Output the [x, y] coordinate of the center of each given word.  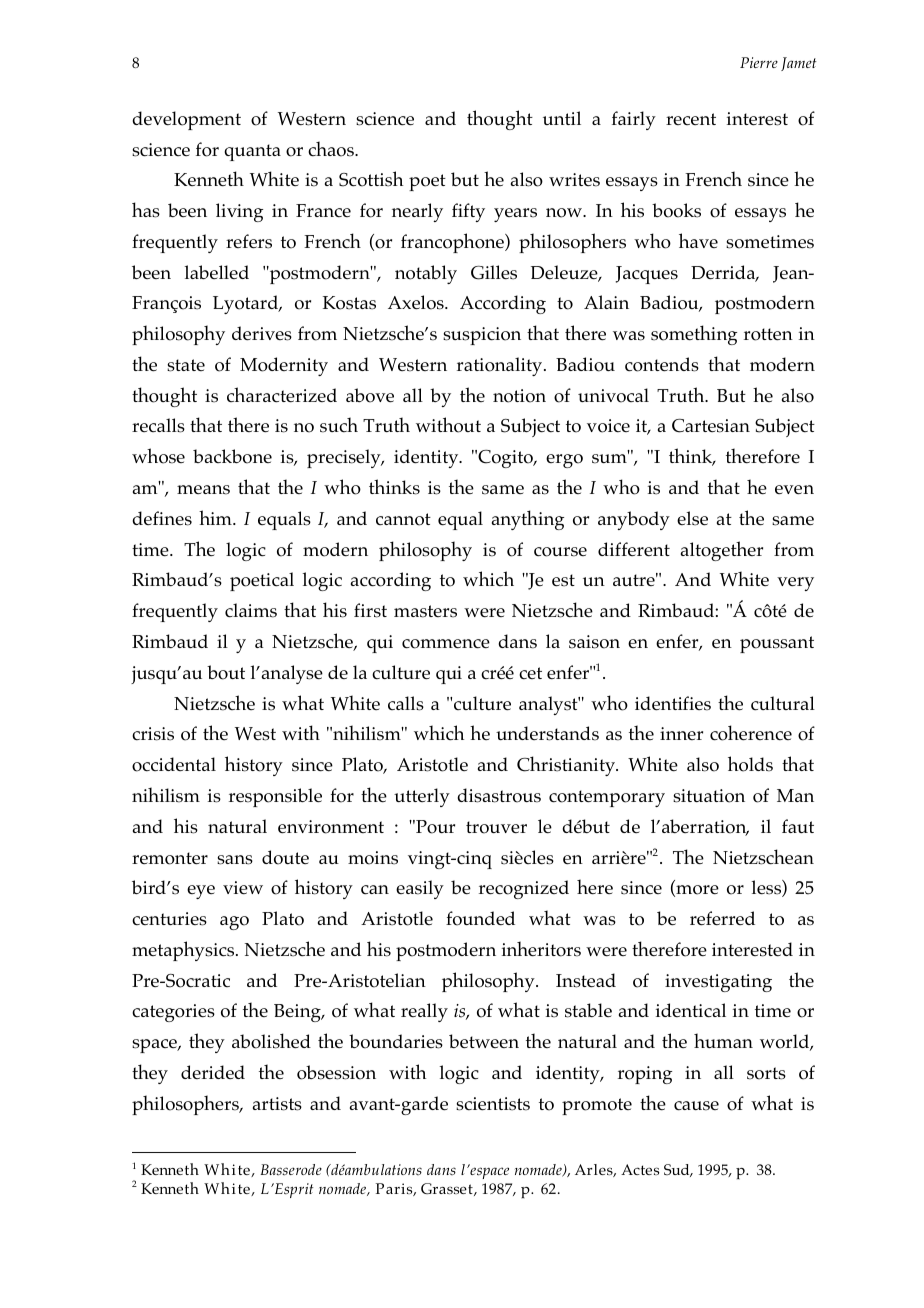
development [186, 120]
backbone [232, 456]
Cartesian [711, 426]
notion [519, 396]
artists [277, 1104]
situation [709, 796]
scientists [493, 1104]
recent [691, 119]
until [562, 118]
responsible [275, 797]
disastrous [499, 795]
